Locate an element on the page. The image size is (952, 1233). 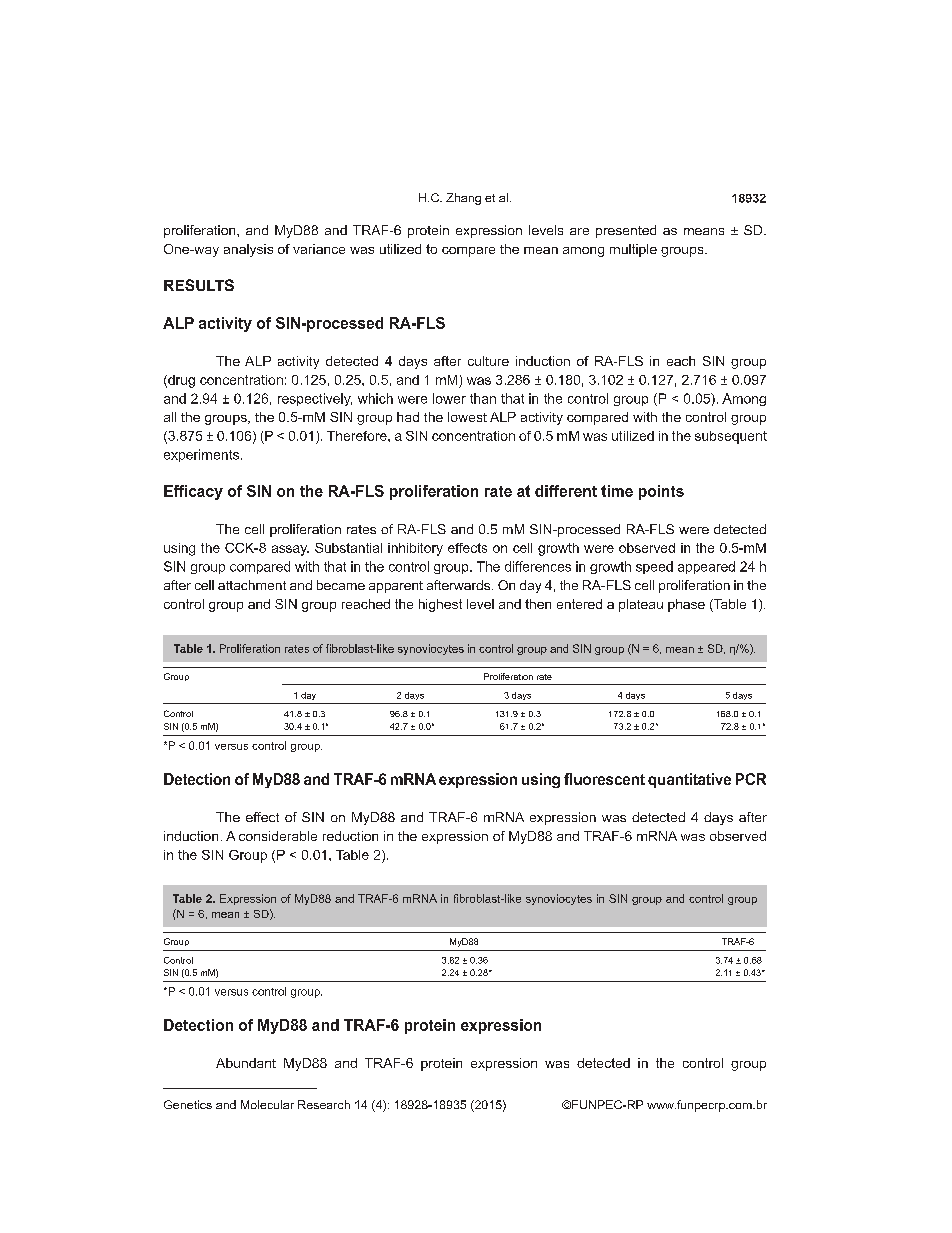
phase is located at coordinates (686, 605).
